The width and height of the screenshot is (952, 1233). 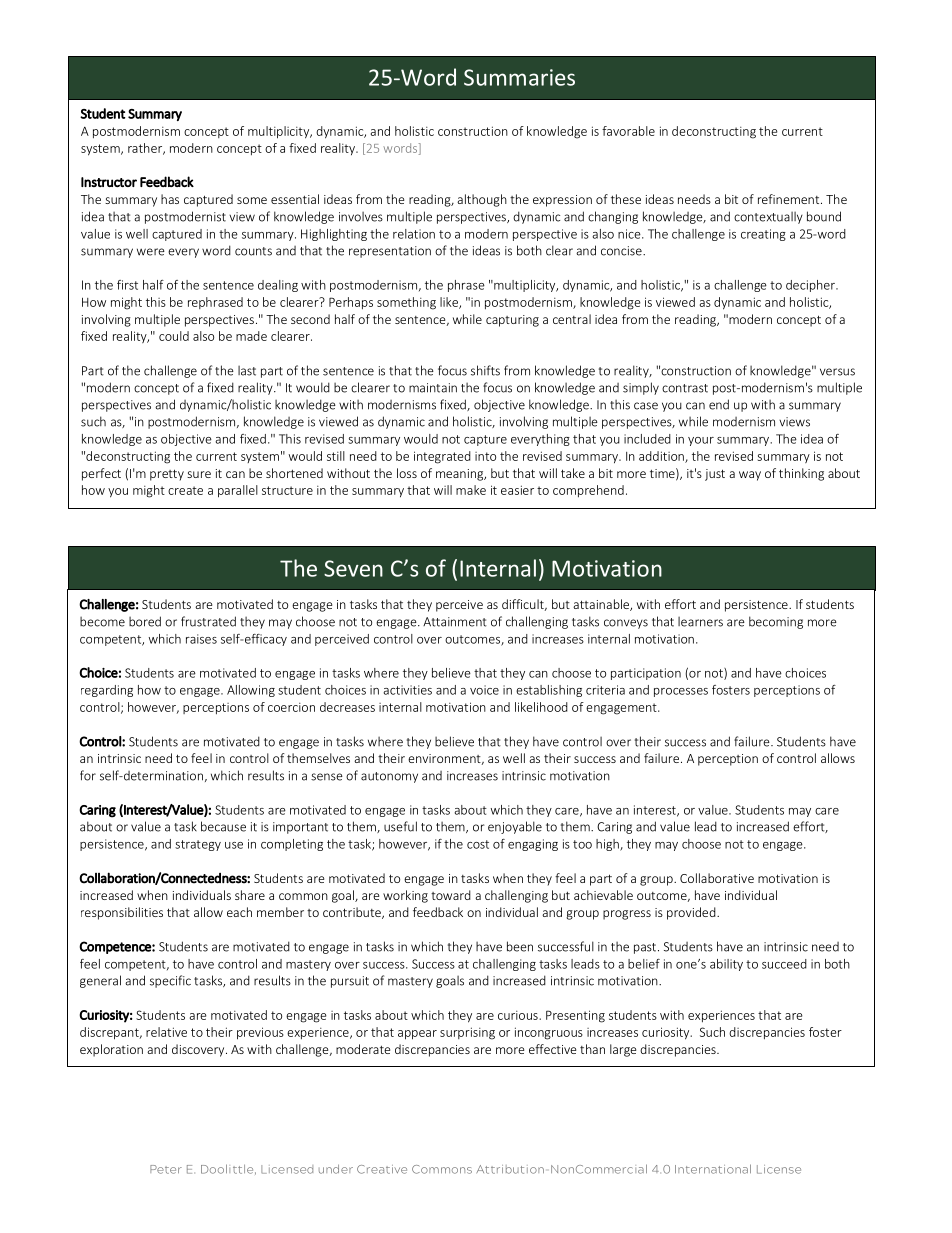 What do you see at coordinates (170, 199) in the screenshot?
I see `has` at bounding box center [170, 199].
